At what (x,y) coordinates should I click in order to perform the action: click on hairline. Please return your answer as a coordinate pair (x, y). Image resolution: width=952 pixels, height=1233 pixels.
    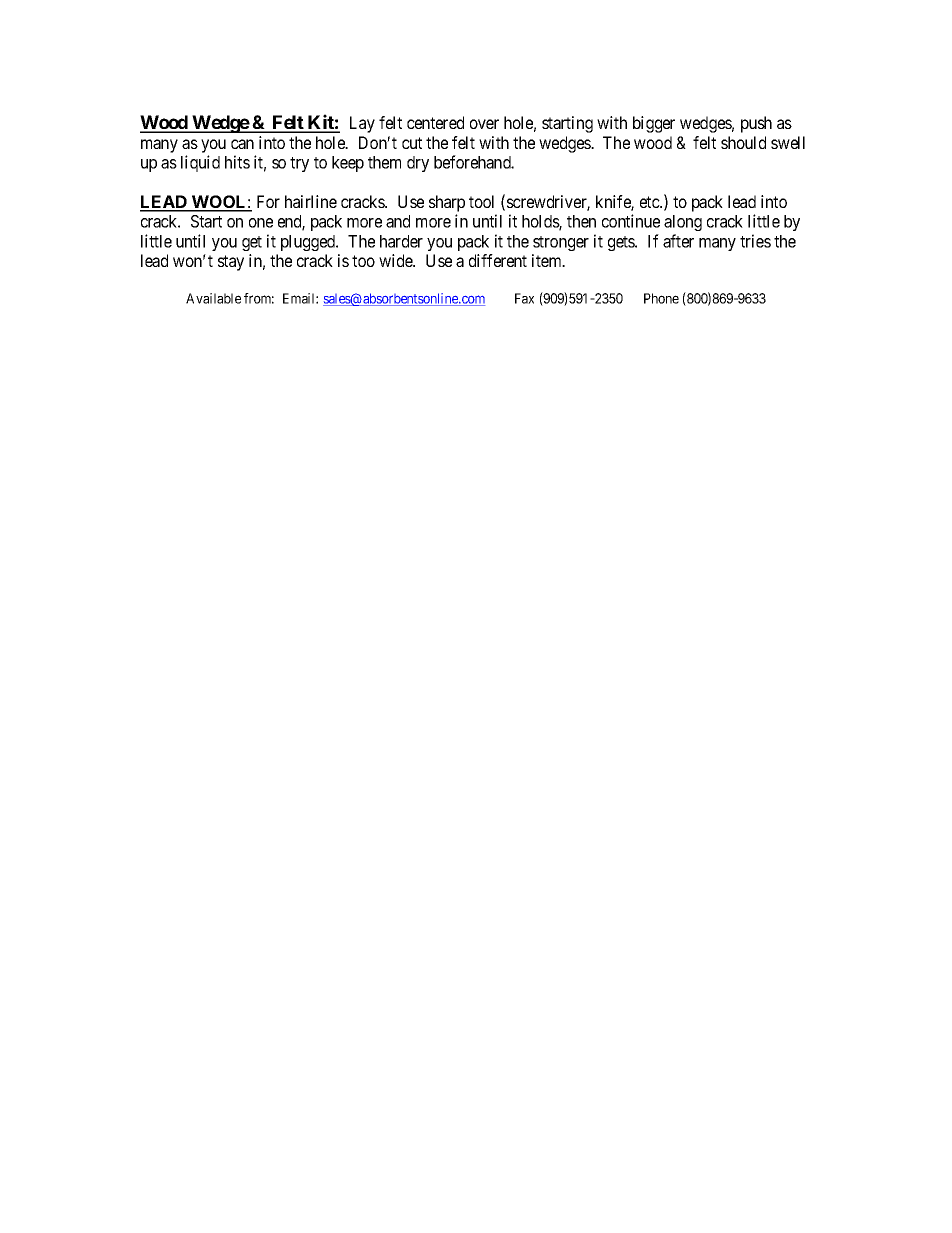
    Looking at the image, I should click on (311, 201).
